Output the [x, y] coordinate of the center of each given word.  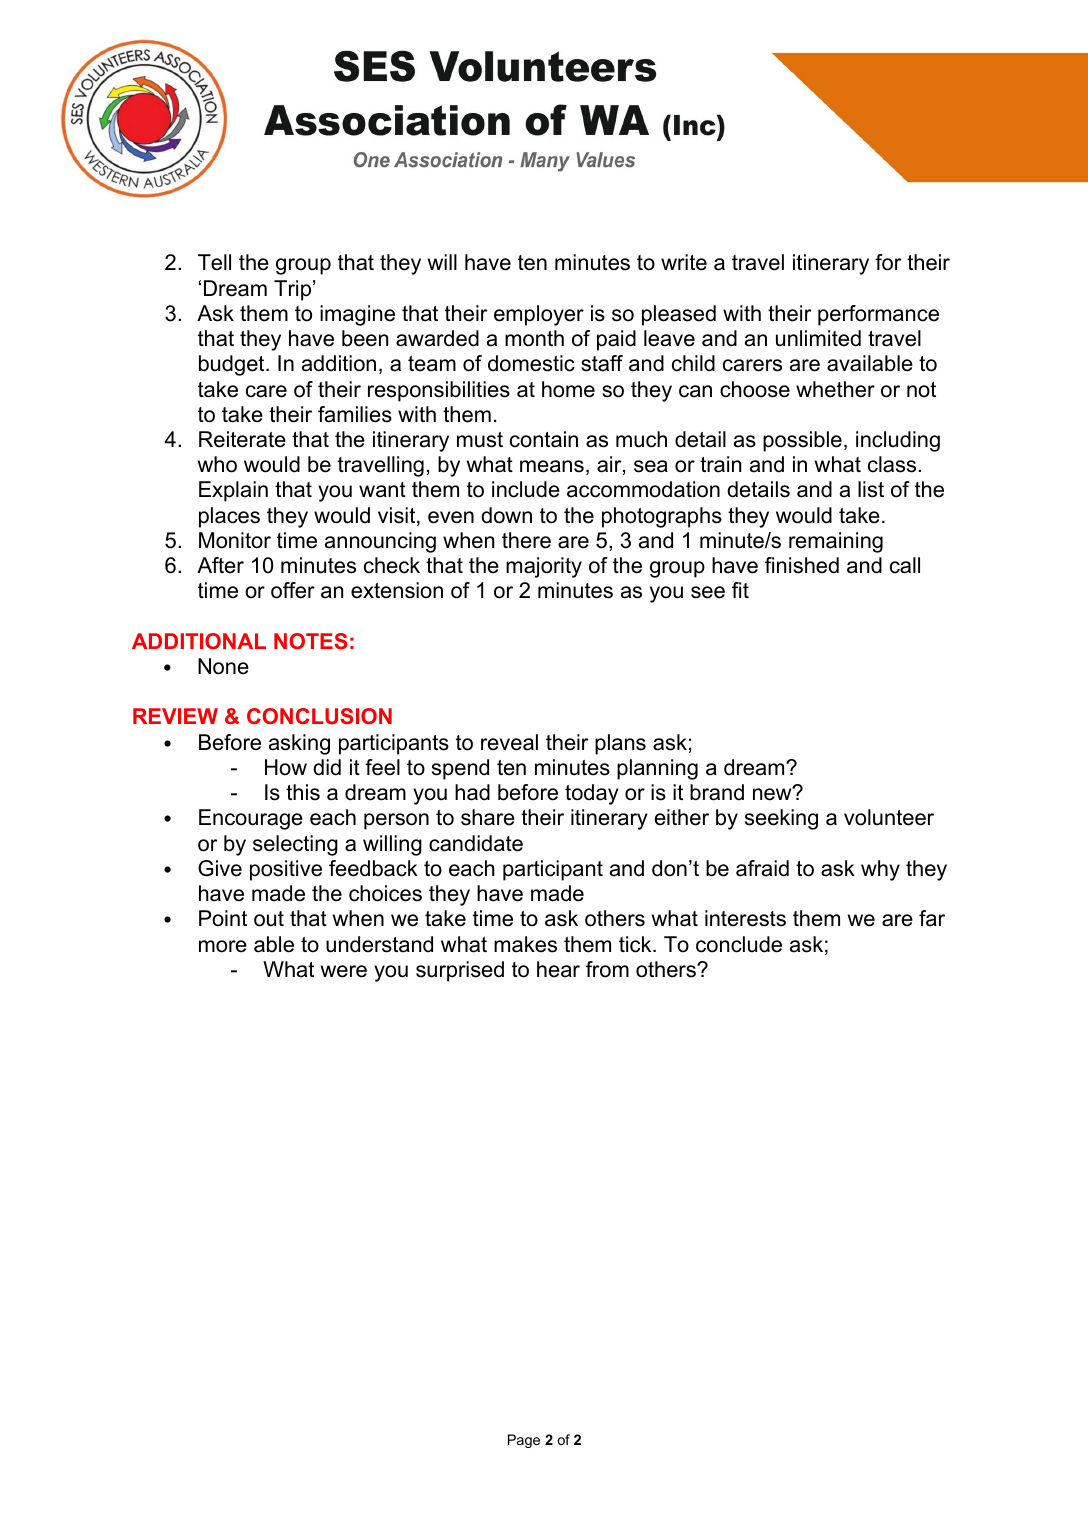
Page [524, 1441]
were [344, 971]
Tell [214, 262]
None [223, 666]
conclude [739, 944]
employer [539, 315]
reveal [509, 742]
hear [558, 969]
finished [802, 565]
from [607, 969]
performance [878, 315]
